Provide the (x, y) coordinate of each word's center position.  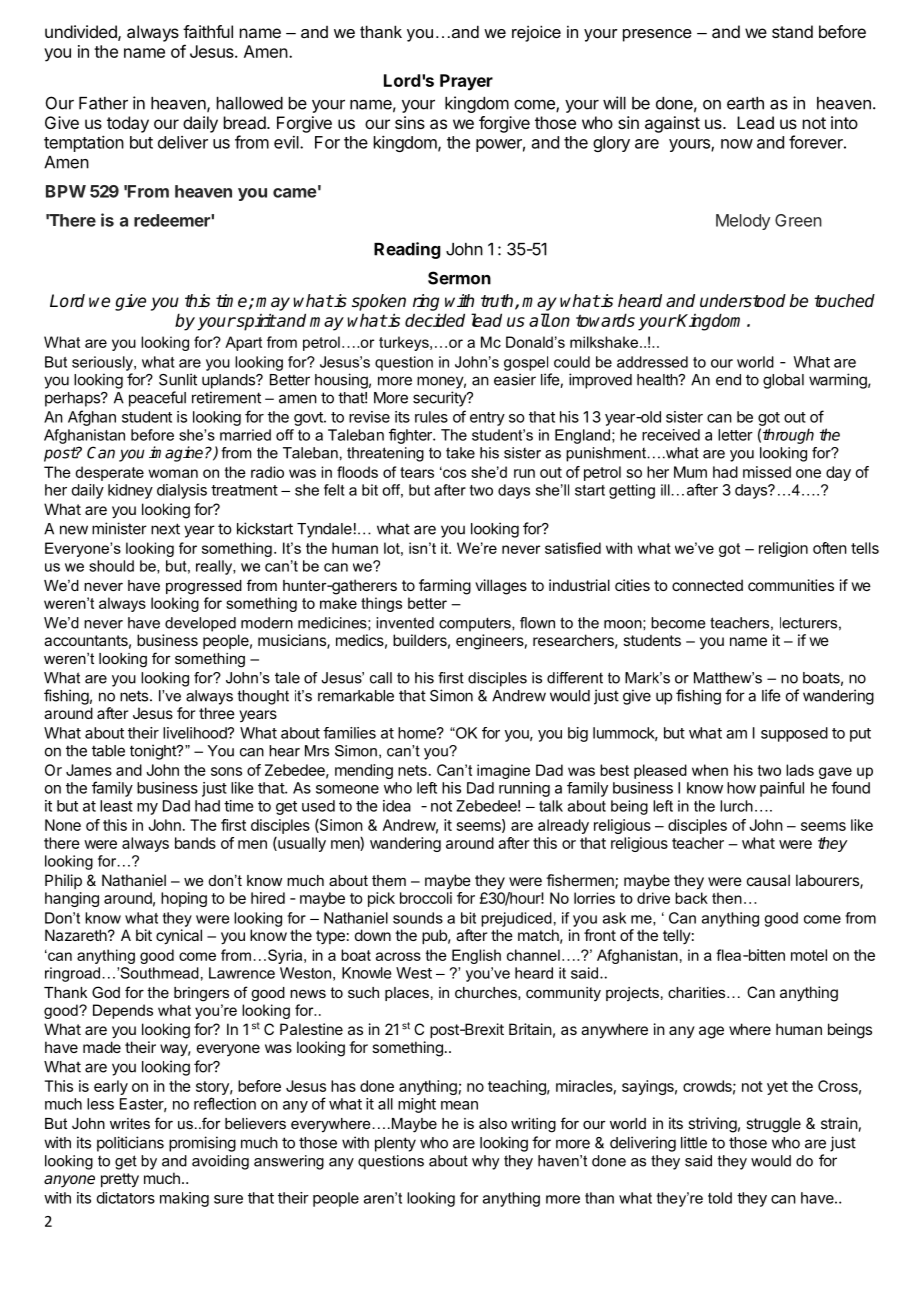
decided (435, 320)
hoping (184, 899)
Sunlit (178, 379)
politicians (130, 1144)
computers (476, 624)
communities (791, 585)
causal (768, 880)
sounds (418, 918)
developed (200, 624)
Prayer (466, 82)
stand (792, 31)
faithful (208, 31)
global (783, 381)
